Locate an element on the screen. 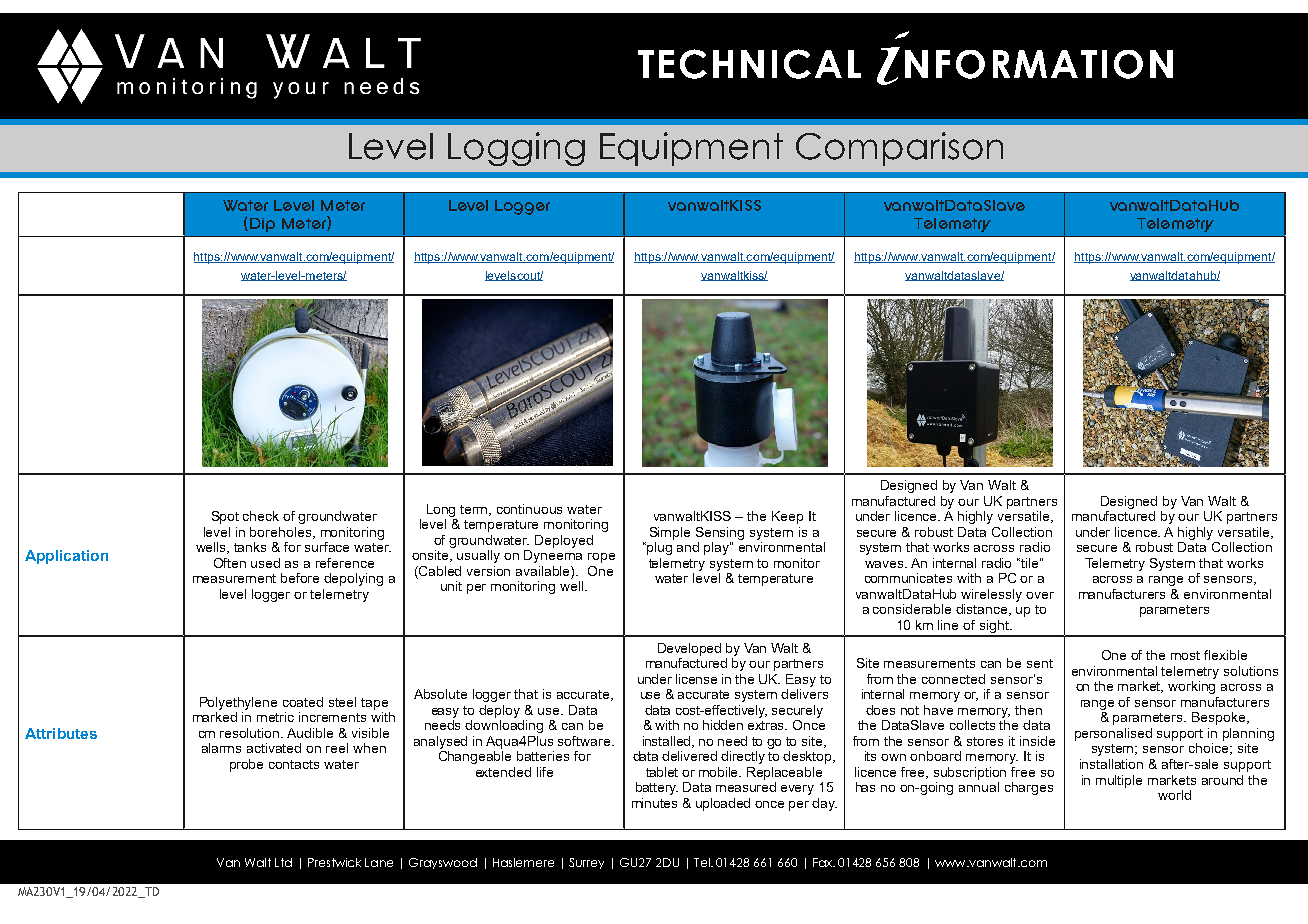 The height and width of the screenshot is (924, 1308). Comparison is located at coordinates (899, 149).
